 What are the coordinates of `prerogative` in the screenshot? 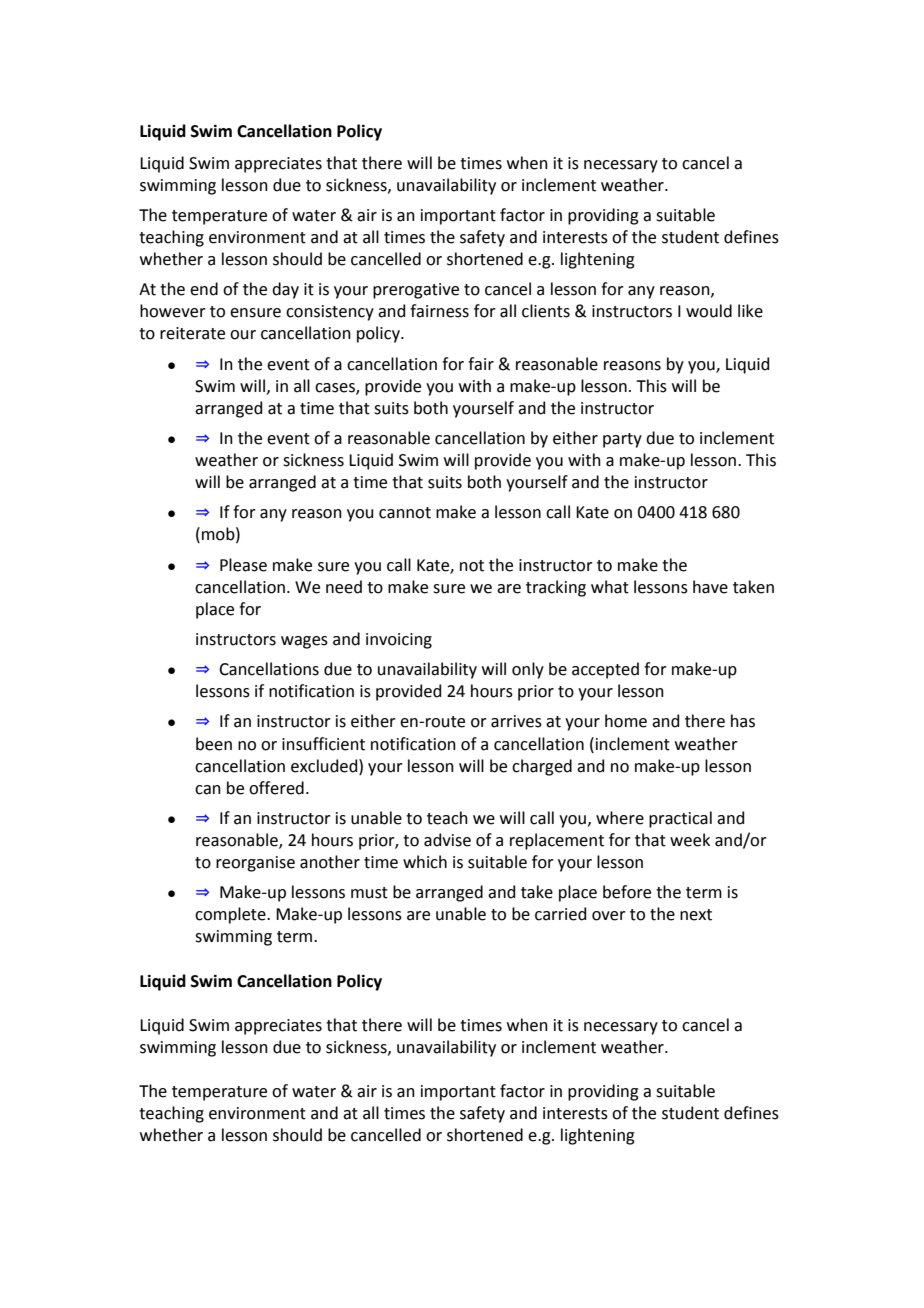 It's located at (416, 291).
